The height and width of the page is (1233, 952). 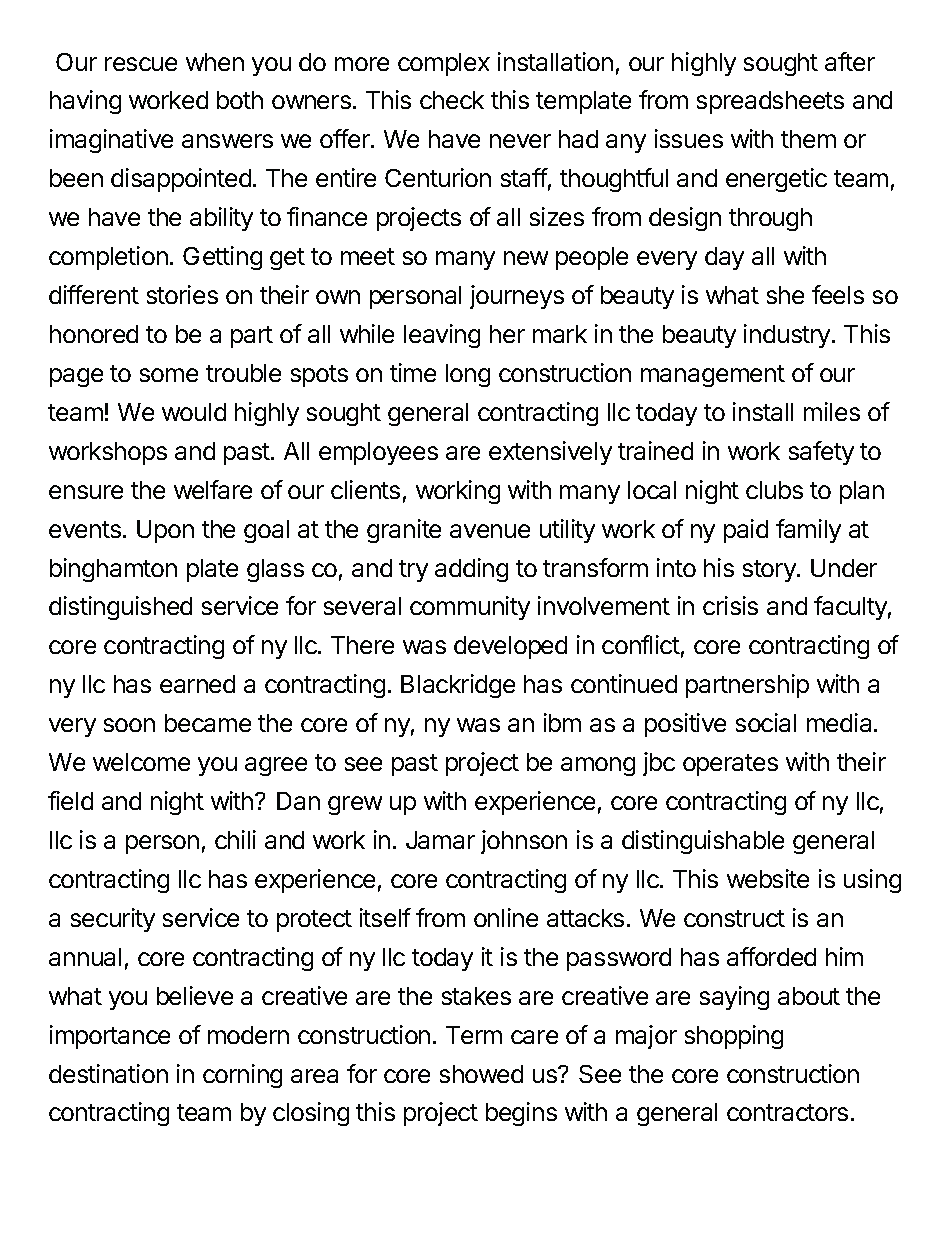 I want to click on welcome, so click(x=141, y=762).
